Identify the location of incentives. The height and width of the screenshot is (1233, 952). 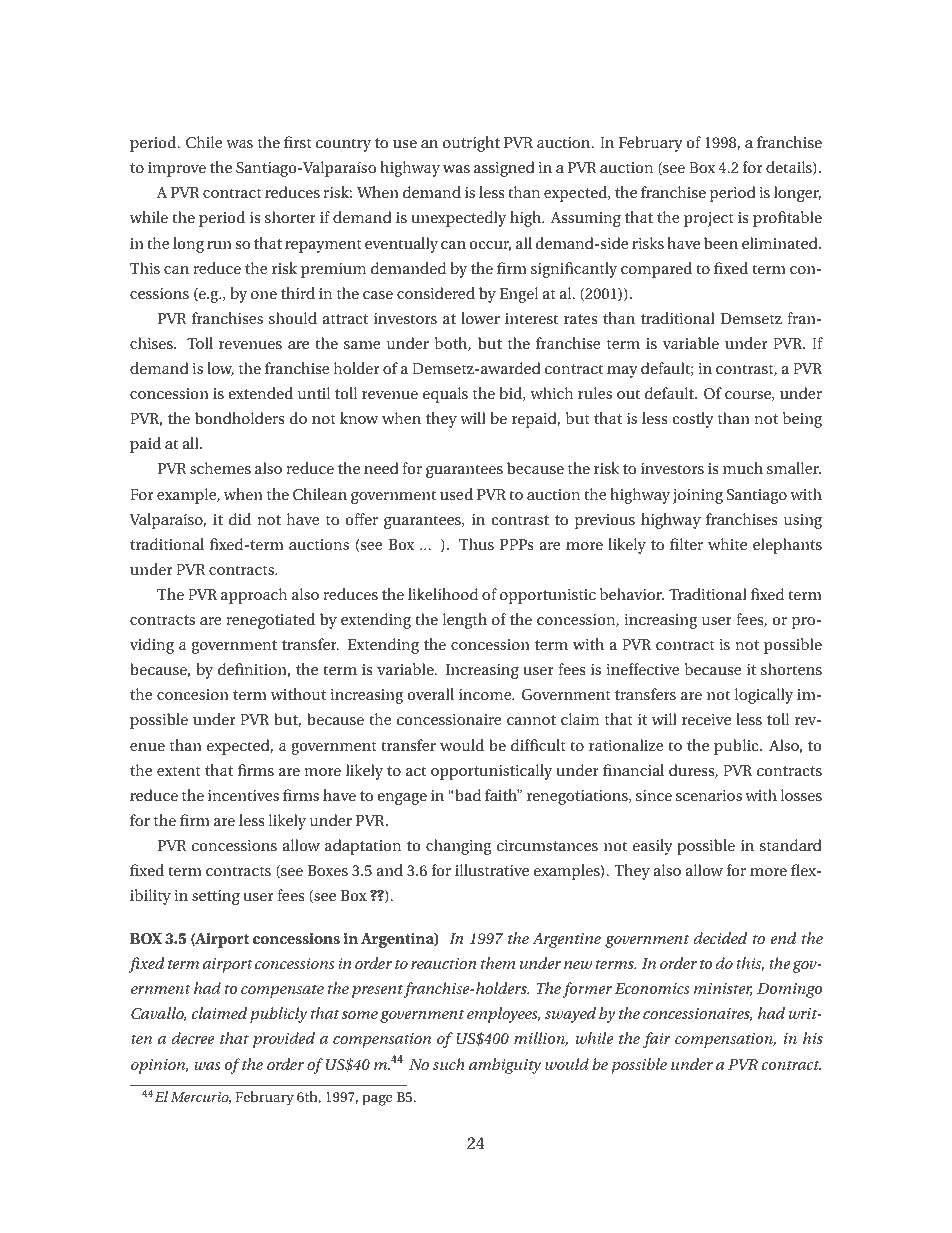
(243, 795).
